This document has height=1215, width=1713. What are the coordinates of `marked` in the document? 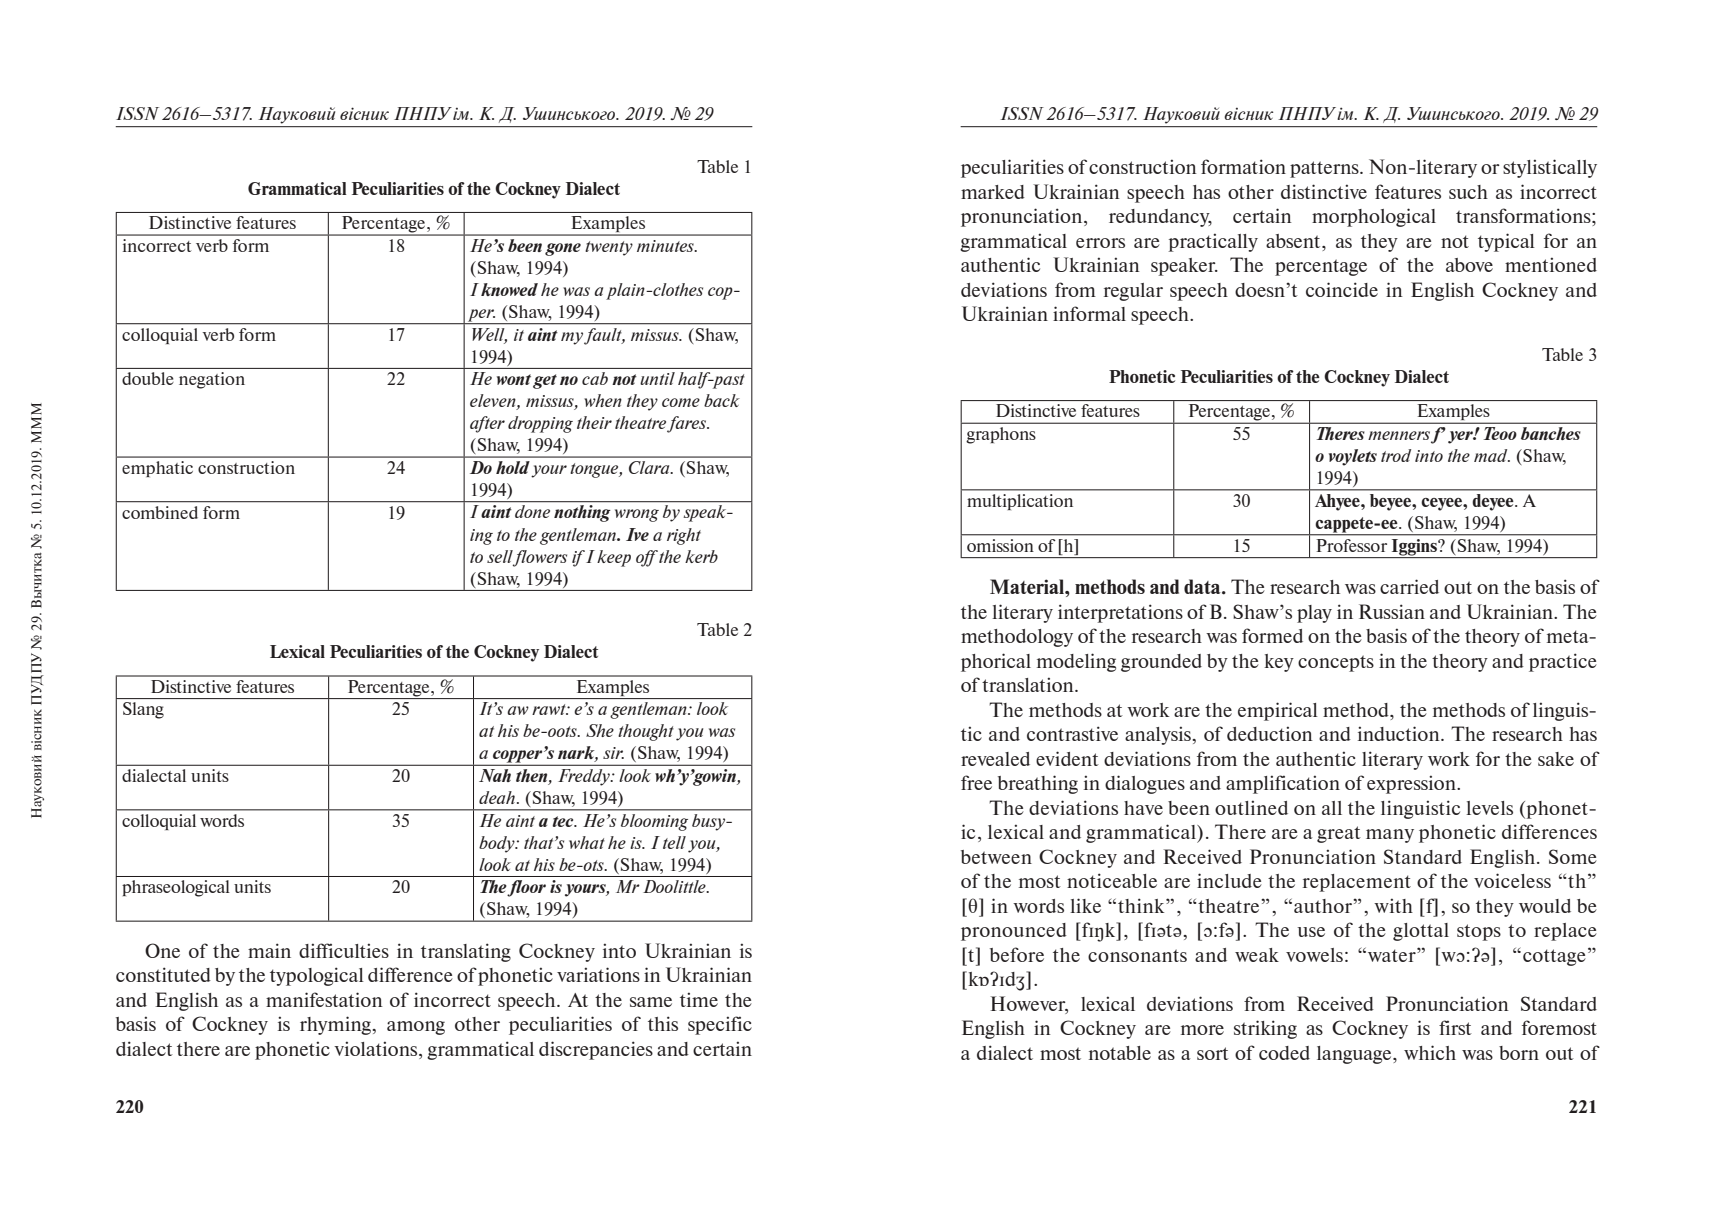 It's located at (993, 192).
